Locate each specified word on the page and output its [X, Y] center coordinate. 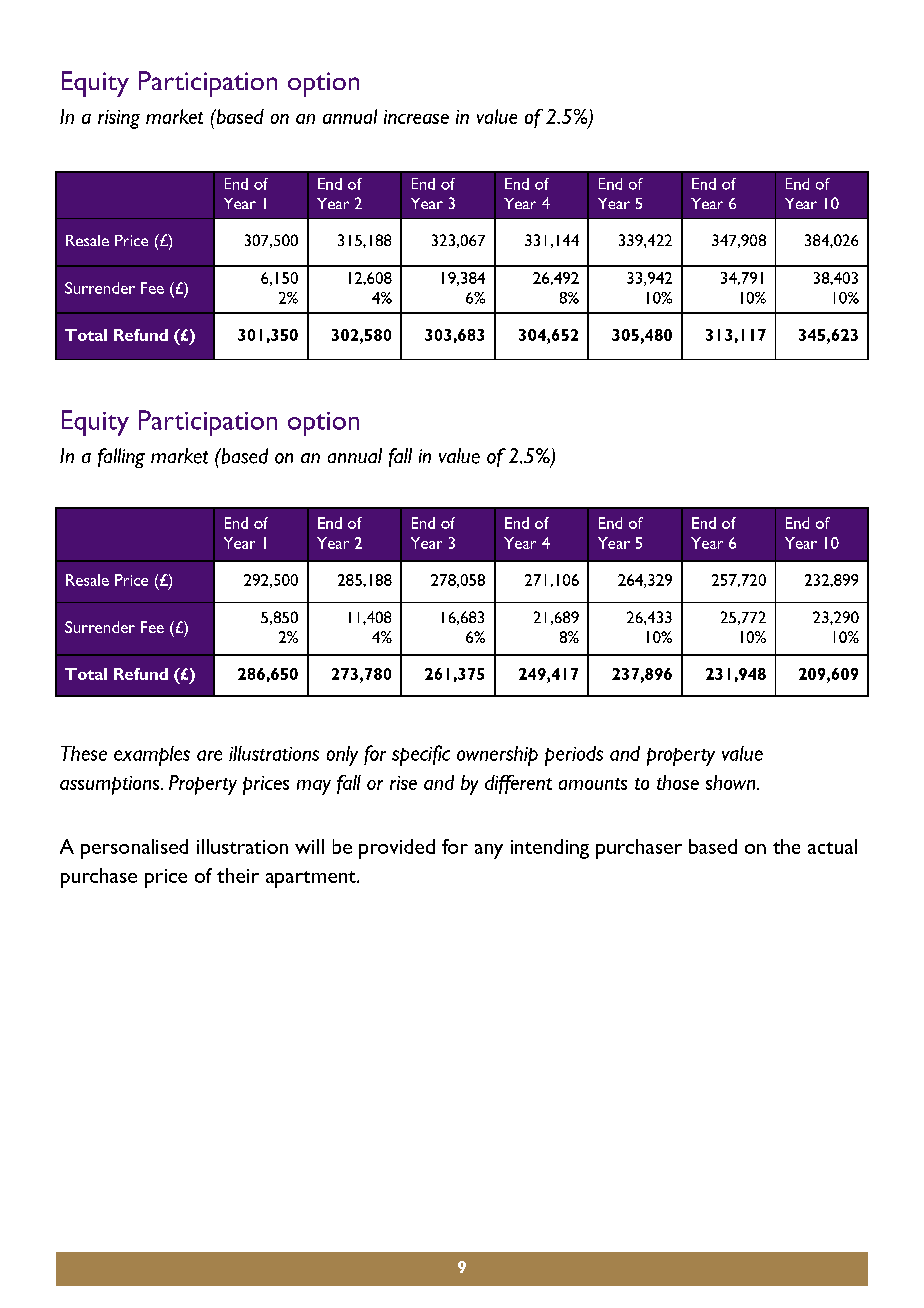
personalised [134, 849]
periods [574, 756]
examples [152, 756]
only [342, 756]
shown [732, 782]
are [209, 755]
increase [416, 117]
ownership [497, 756]
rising [119, 119]
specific [421, 755]
